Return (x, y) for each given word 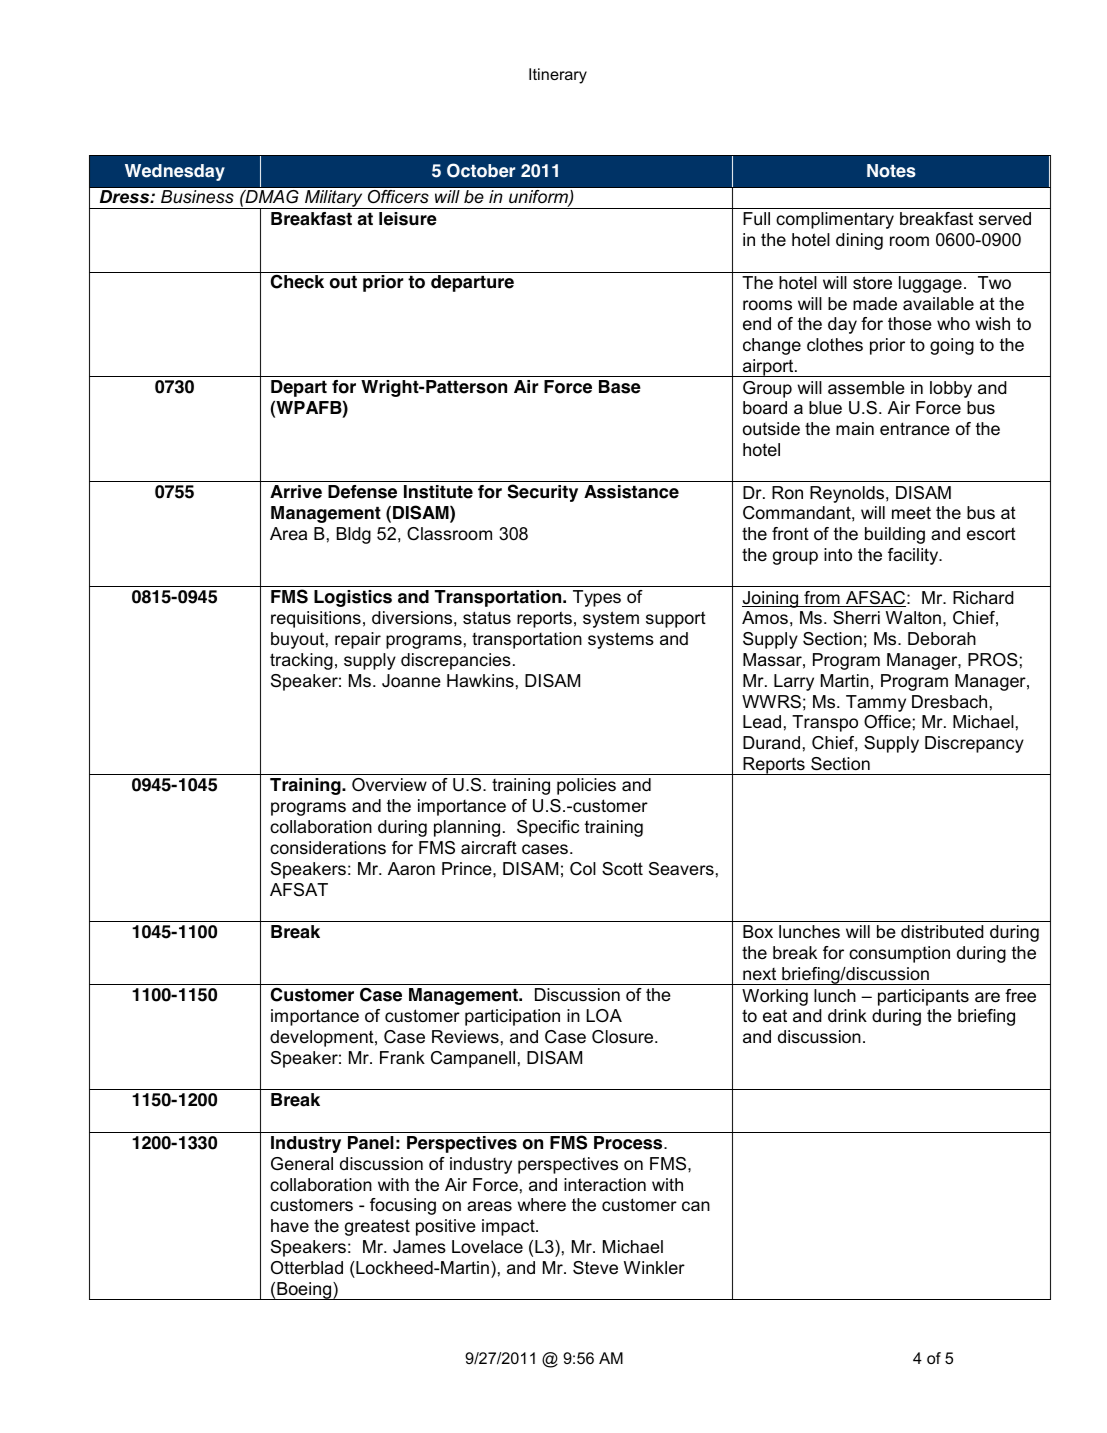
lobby (951, 389)
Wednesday (175, 172)
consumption (899, 954)
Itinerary (558, 76)
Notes (891, 171)
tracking (301, 661)
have (290, 1225)
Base (620, 387)
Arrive (296, 492)
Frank (402, 1057)
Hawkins (480, 680)
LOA (604, 1015)
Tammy (876, 703)
